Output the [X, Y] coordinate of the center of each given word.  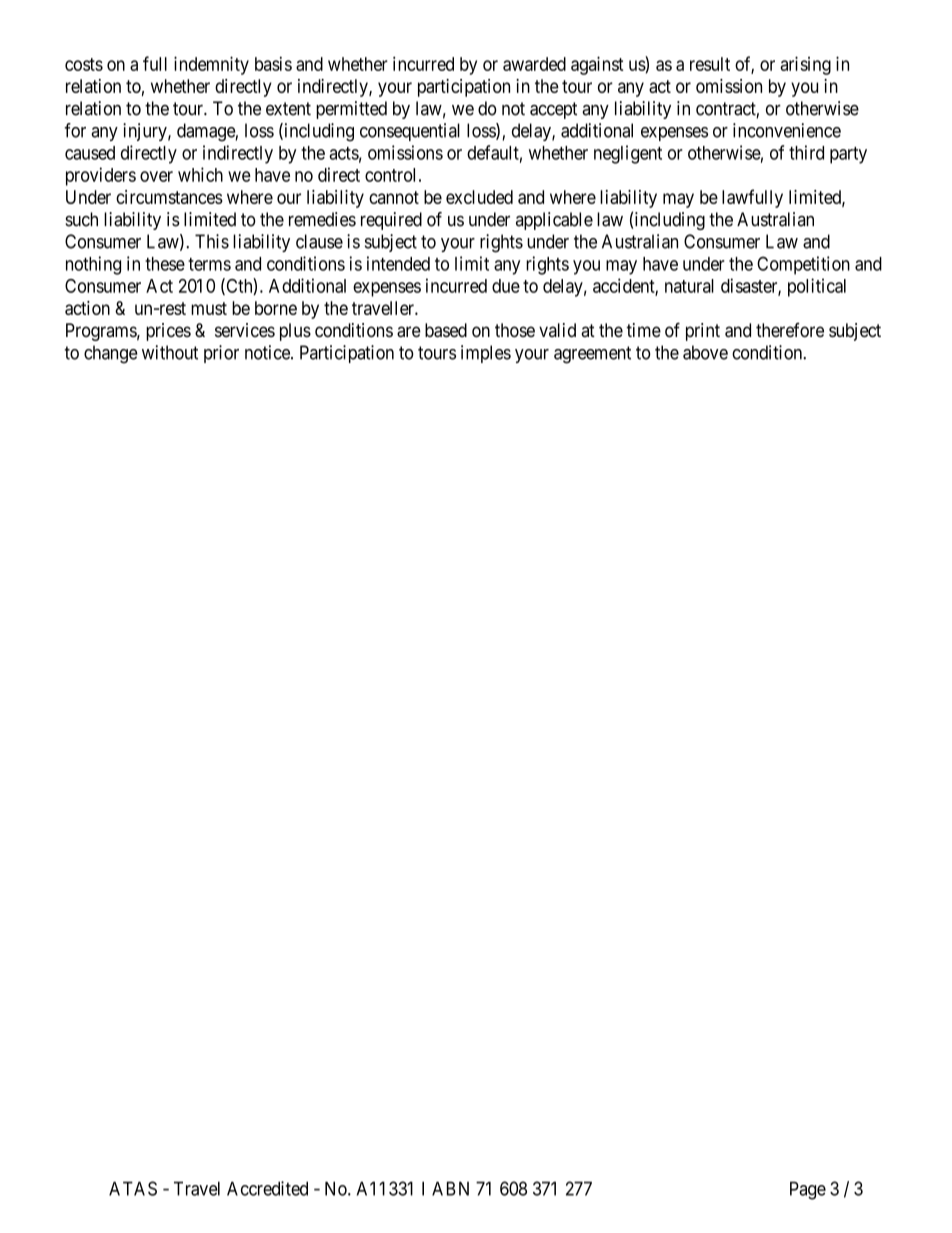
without [170, 352]
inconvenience [787, 130]
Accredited [267, 1188]
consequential [410, 132]
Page [808, 1190]
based [446, 330]
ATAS [133, 1188]
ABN [450, 1188]
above [705, 352]
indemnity [211, 65]
